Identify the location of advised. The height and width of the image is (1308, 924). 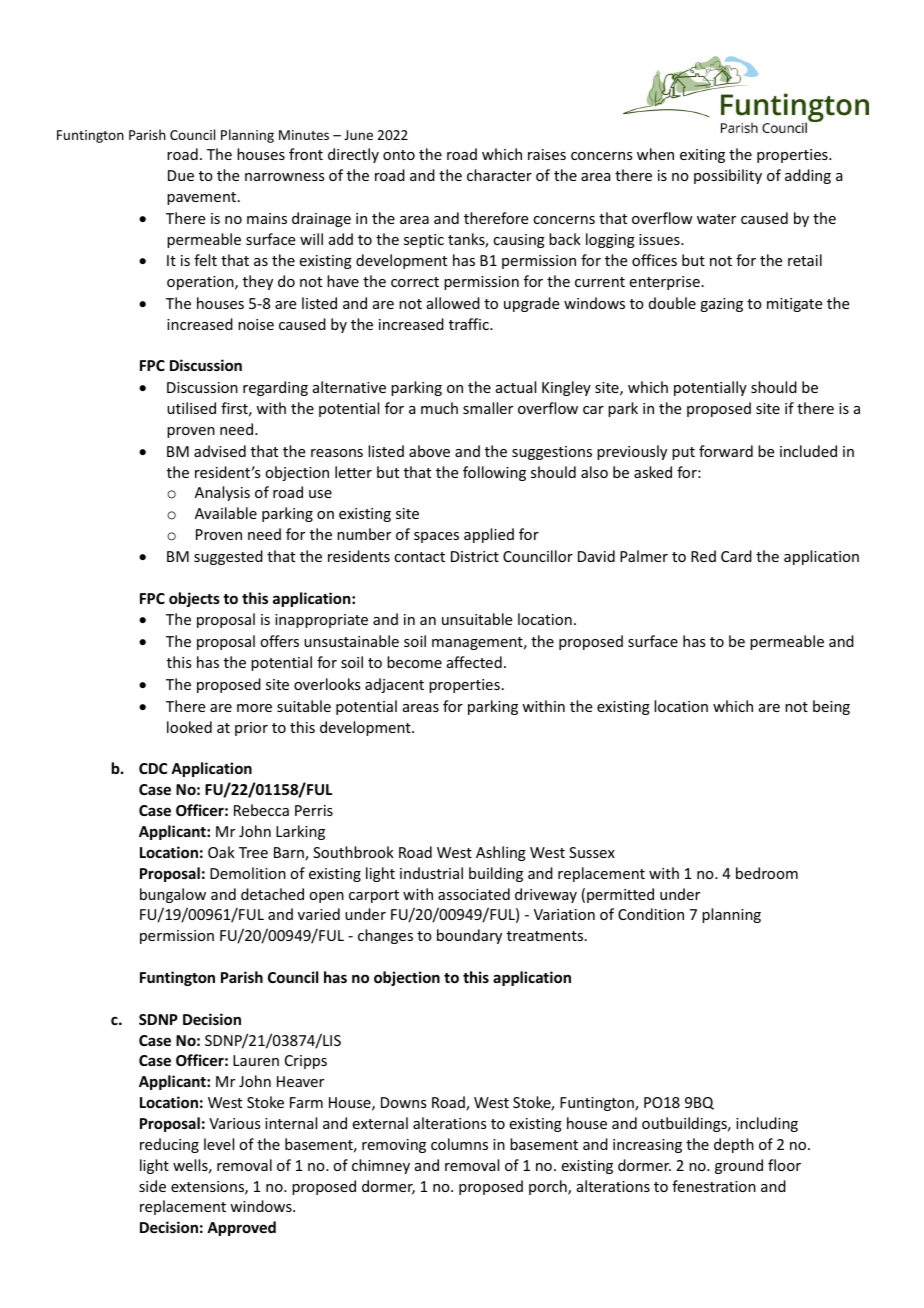
(220, 451).
